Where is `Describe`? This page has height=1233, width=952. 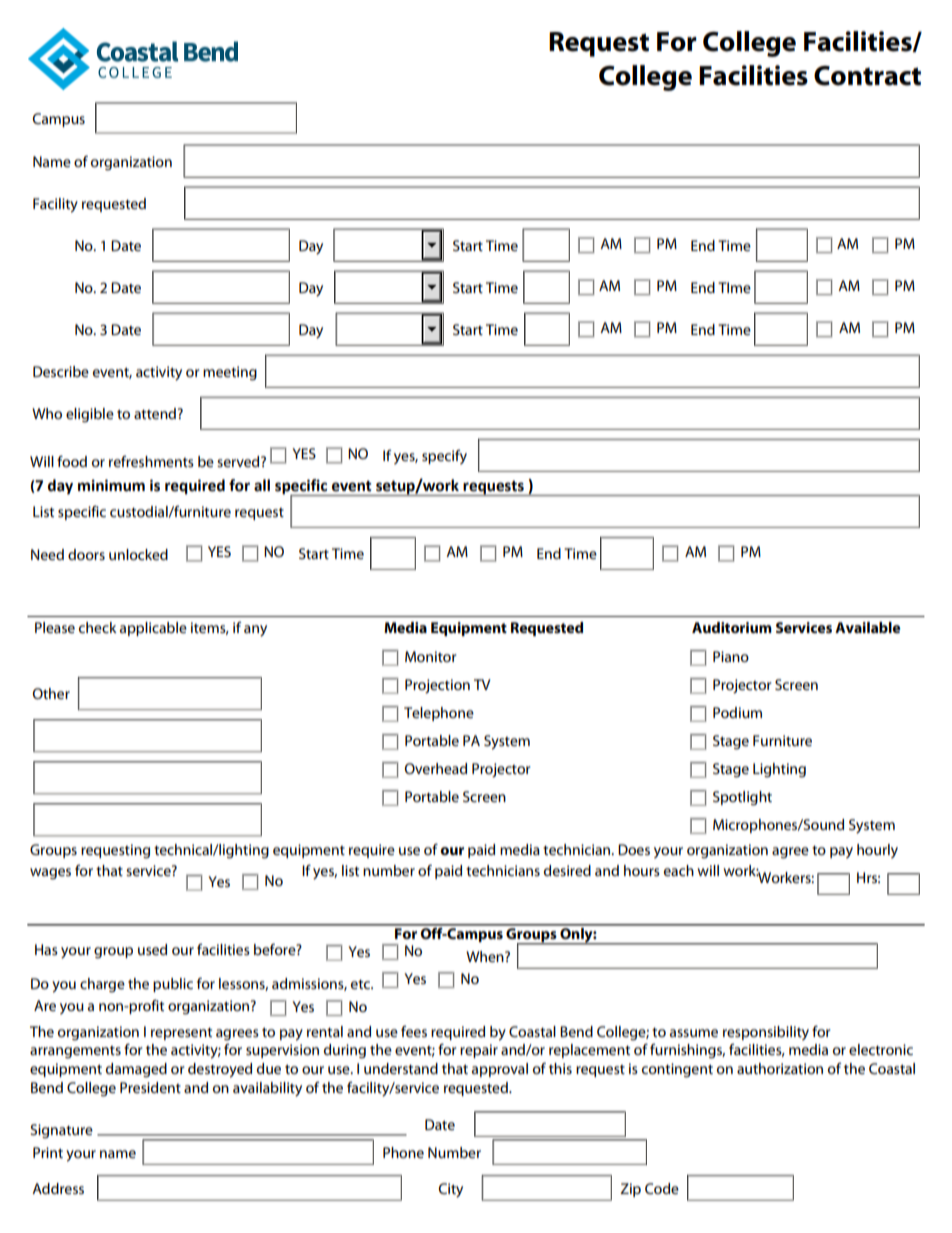 Describe is located at coordinates (61, 371).
